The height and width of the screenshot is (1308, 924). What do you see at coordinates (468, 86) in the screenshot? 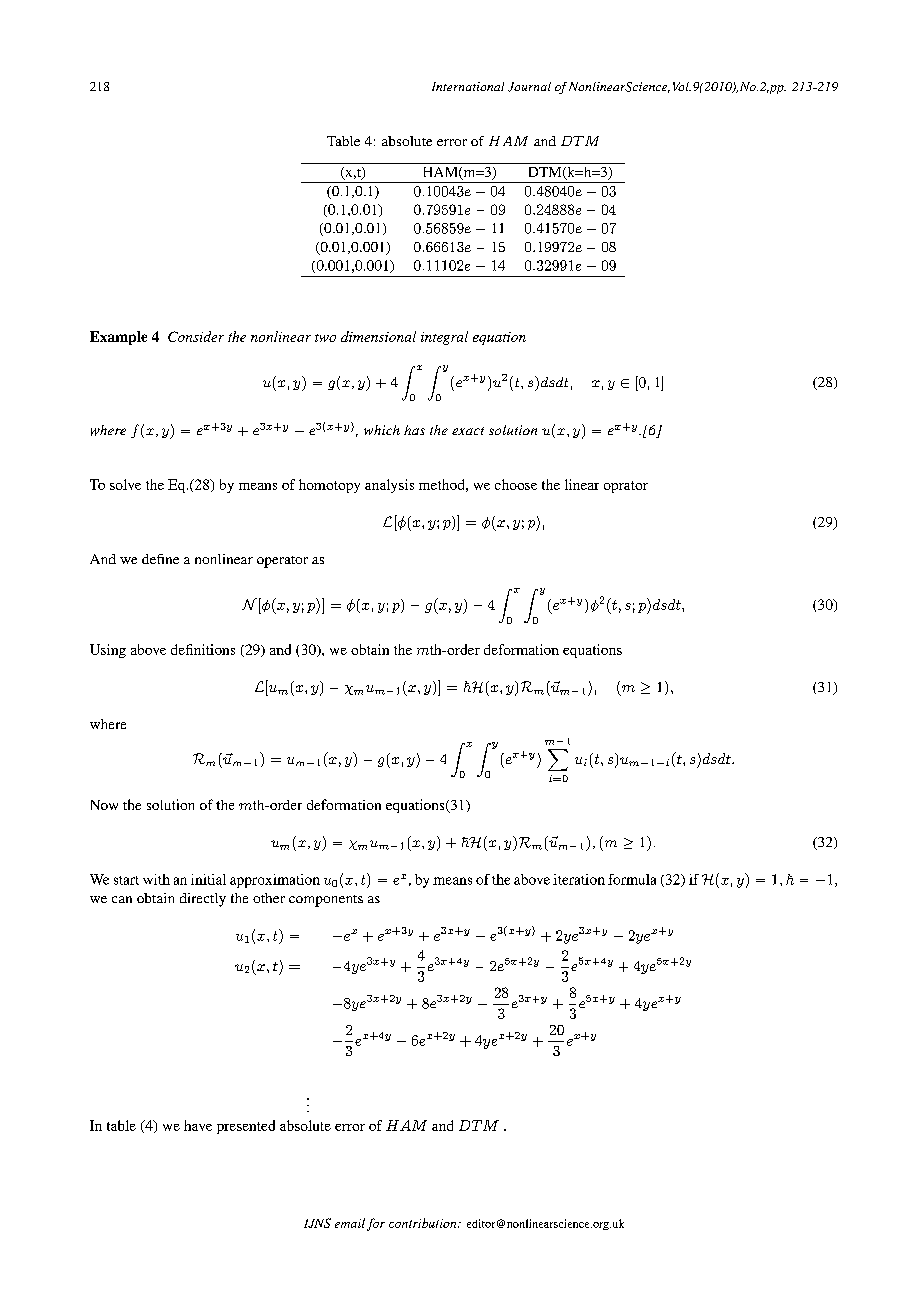
I see `International` at bounding box center [468, 86].
